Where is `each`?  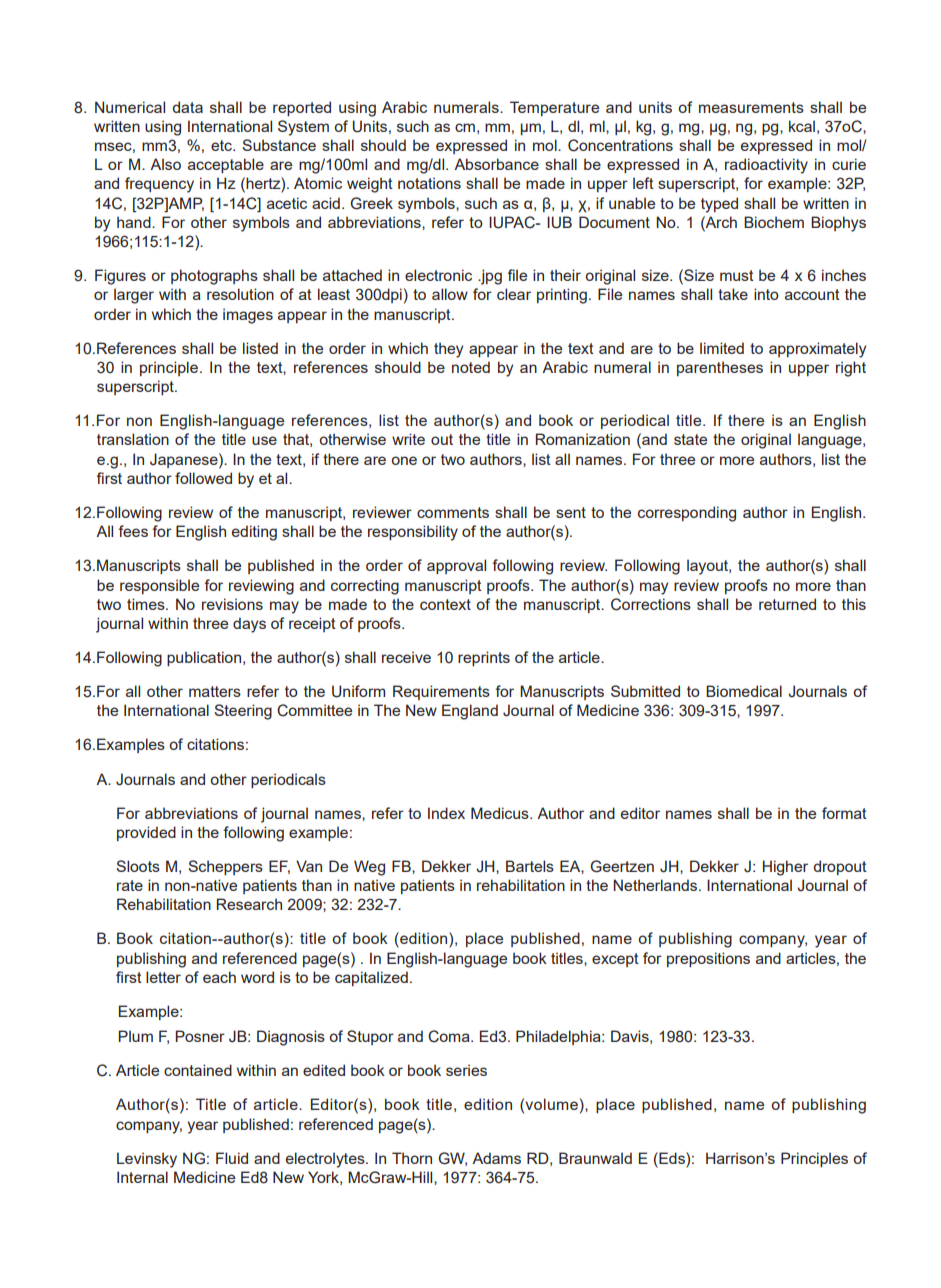
each is located at coordinates (219, 977).
